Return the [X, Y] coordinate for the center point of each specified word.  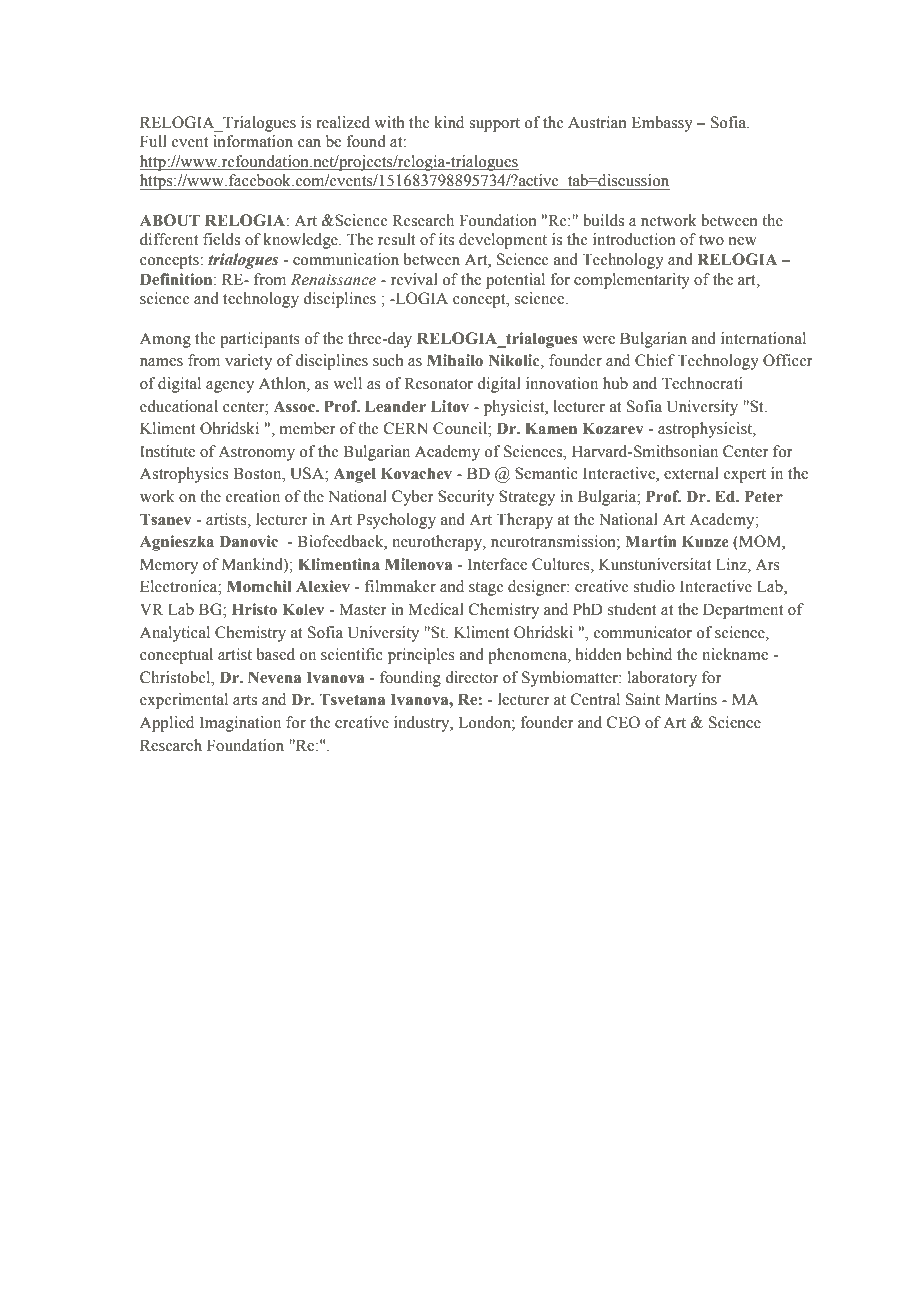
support [494, 125]
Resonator [438, 383]
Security [466, 498]
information [253, 141]
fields [221, 239]
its [446, 239]
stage [486, 589]
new [743, 241]
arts [245, 700]
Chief [655, 360]
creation [253, 496]
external [691, 473]
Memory [169, 566]
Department [743, 611]
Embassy [662, 124]
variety [248, 362]
